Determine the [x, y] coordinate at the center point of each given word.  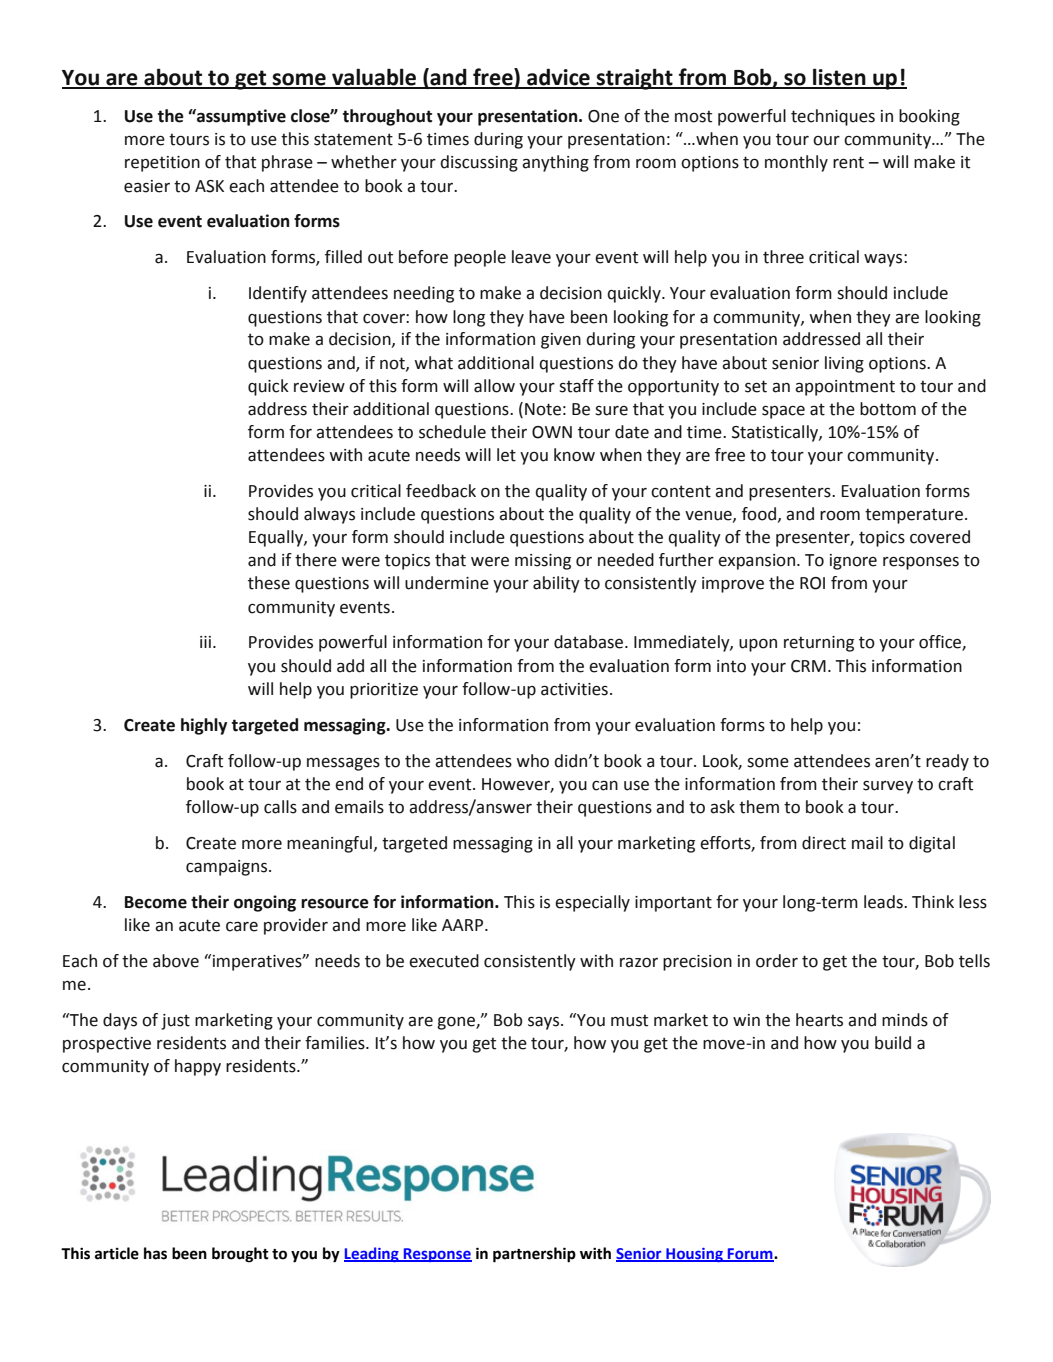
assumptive [240, 117]
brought [240, 1255]
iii [205, 642]
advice [558, 78]
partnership [534, 1255]
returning [819, 644]
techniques [833, 117]
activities [574, 689]
